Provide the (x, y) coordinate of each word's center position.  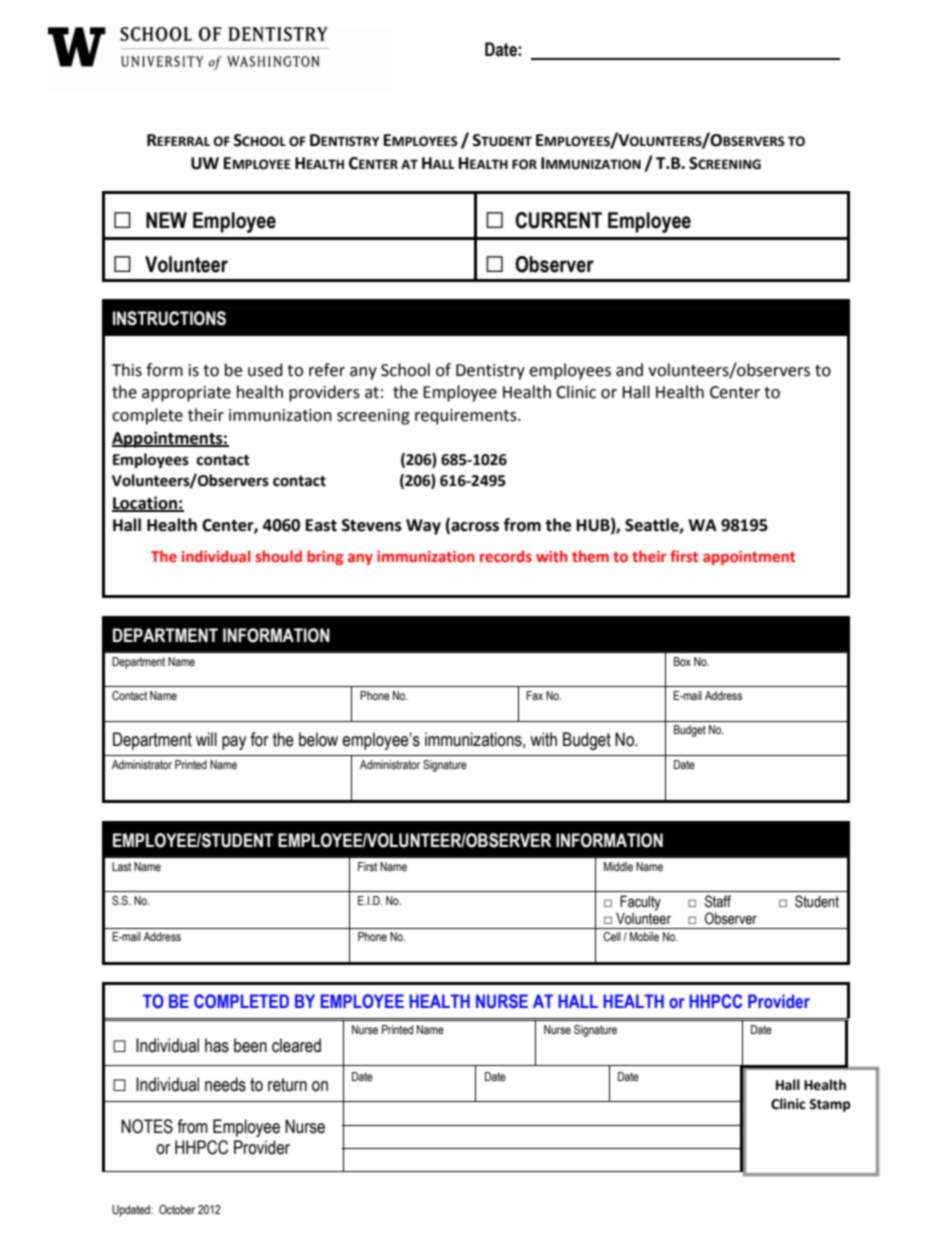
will (206, 739)
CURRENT (558, 220)
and (629, 370)
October (177, 1209)
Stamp (830, 1105)
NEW (166, 220)
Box (682, 661)
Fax (534, 695)
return (287, 1085)
